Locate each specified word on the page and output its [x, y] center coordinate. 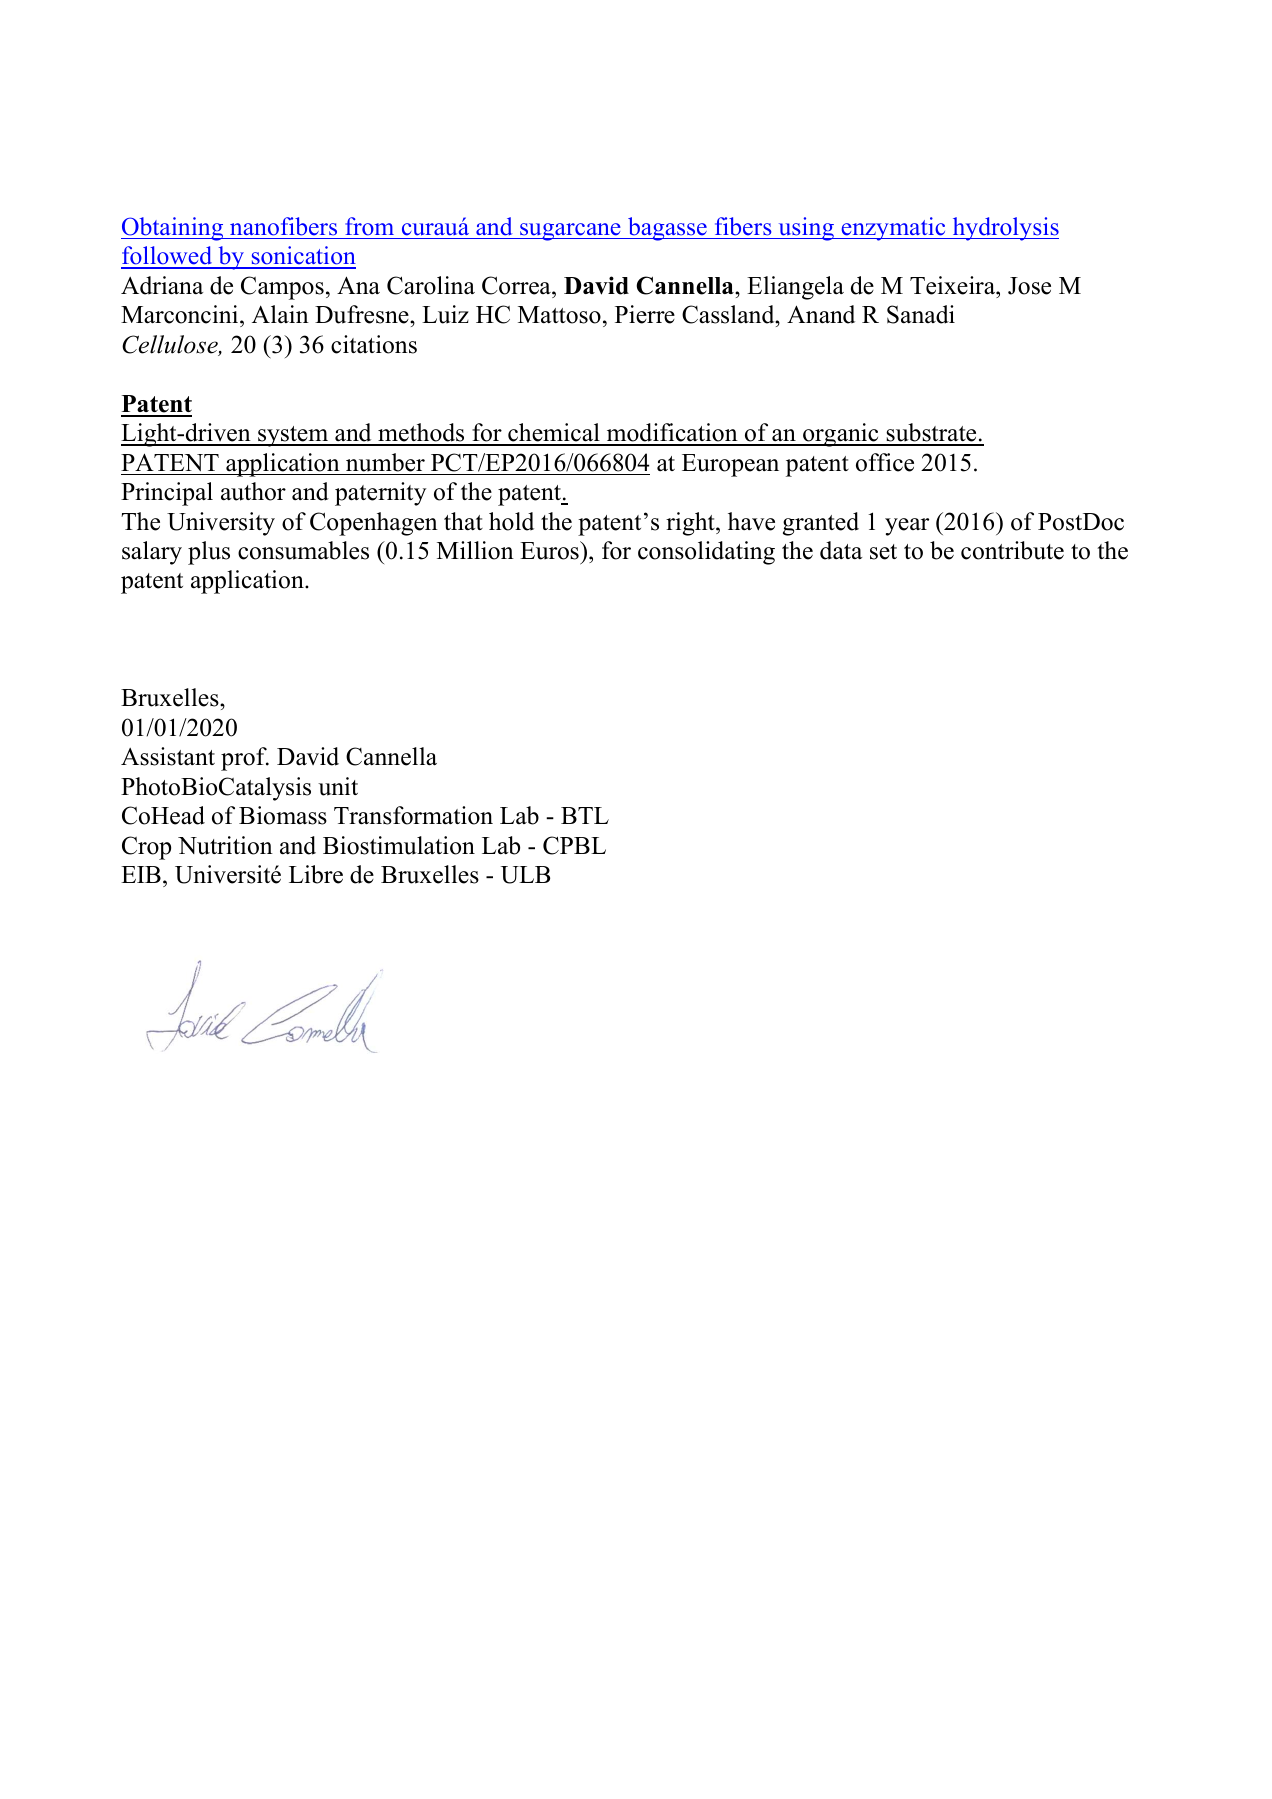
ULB [525, 875]
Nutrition [225, 845]
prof [245, 759]
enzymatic [893, 229]
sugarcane [570, 232]
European [730, 465]
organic [841, 435]
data [841, 550]
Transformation [413, 815]
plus [209, 553]
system [293, 436]
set [883, 552]
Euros [550, 550]
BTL [585, 815]
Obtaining [173, 229]
